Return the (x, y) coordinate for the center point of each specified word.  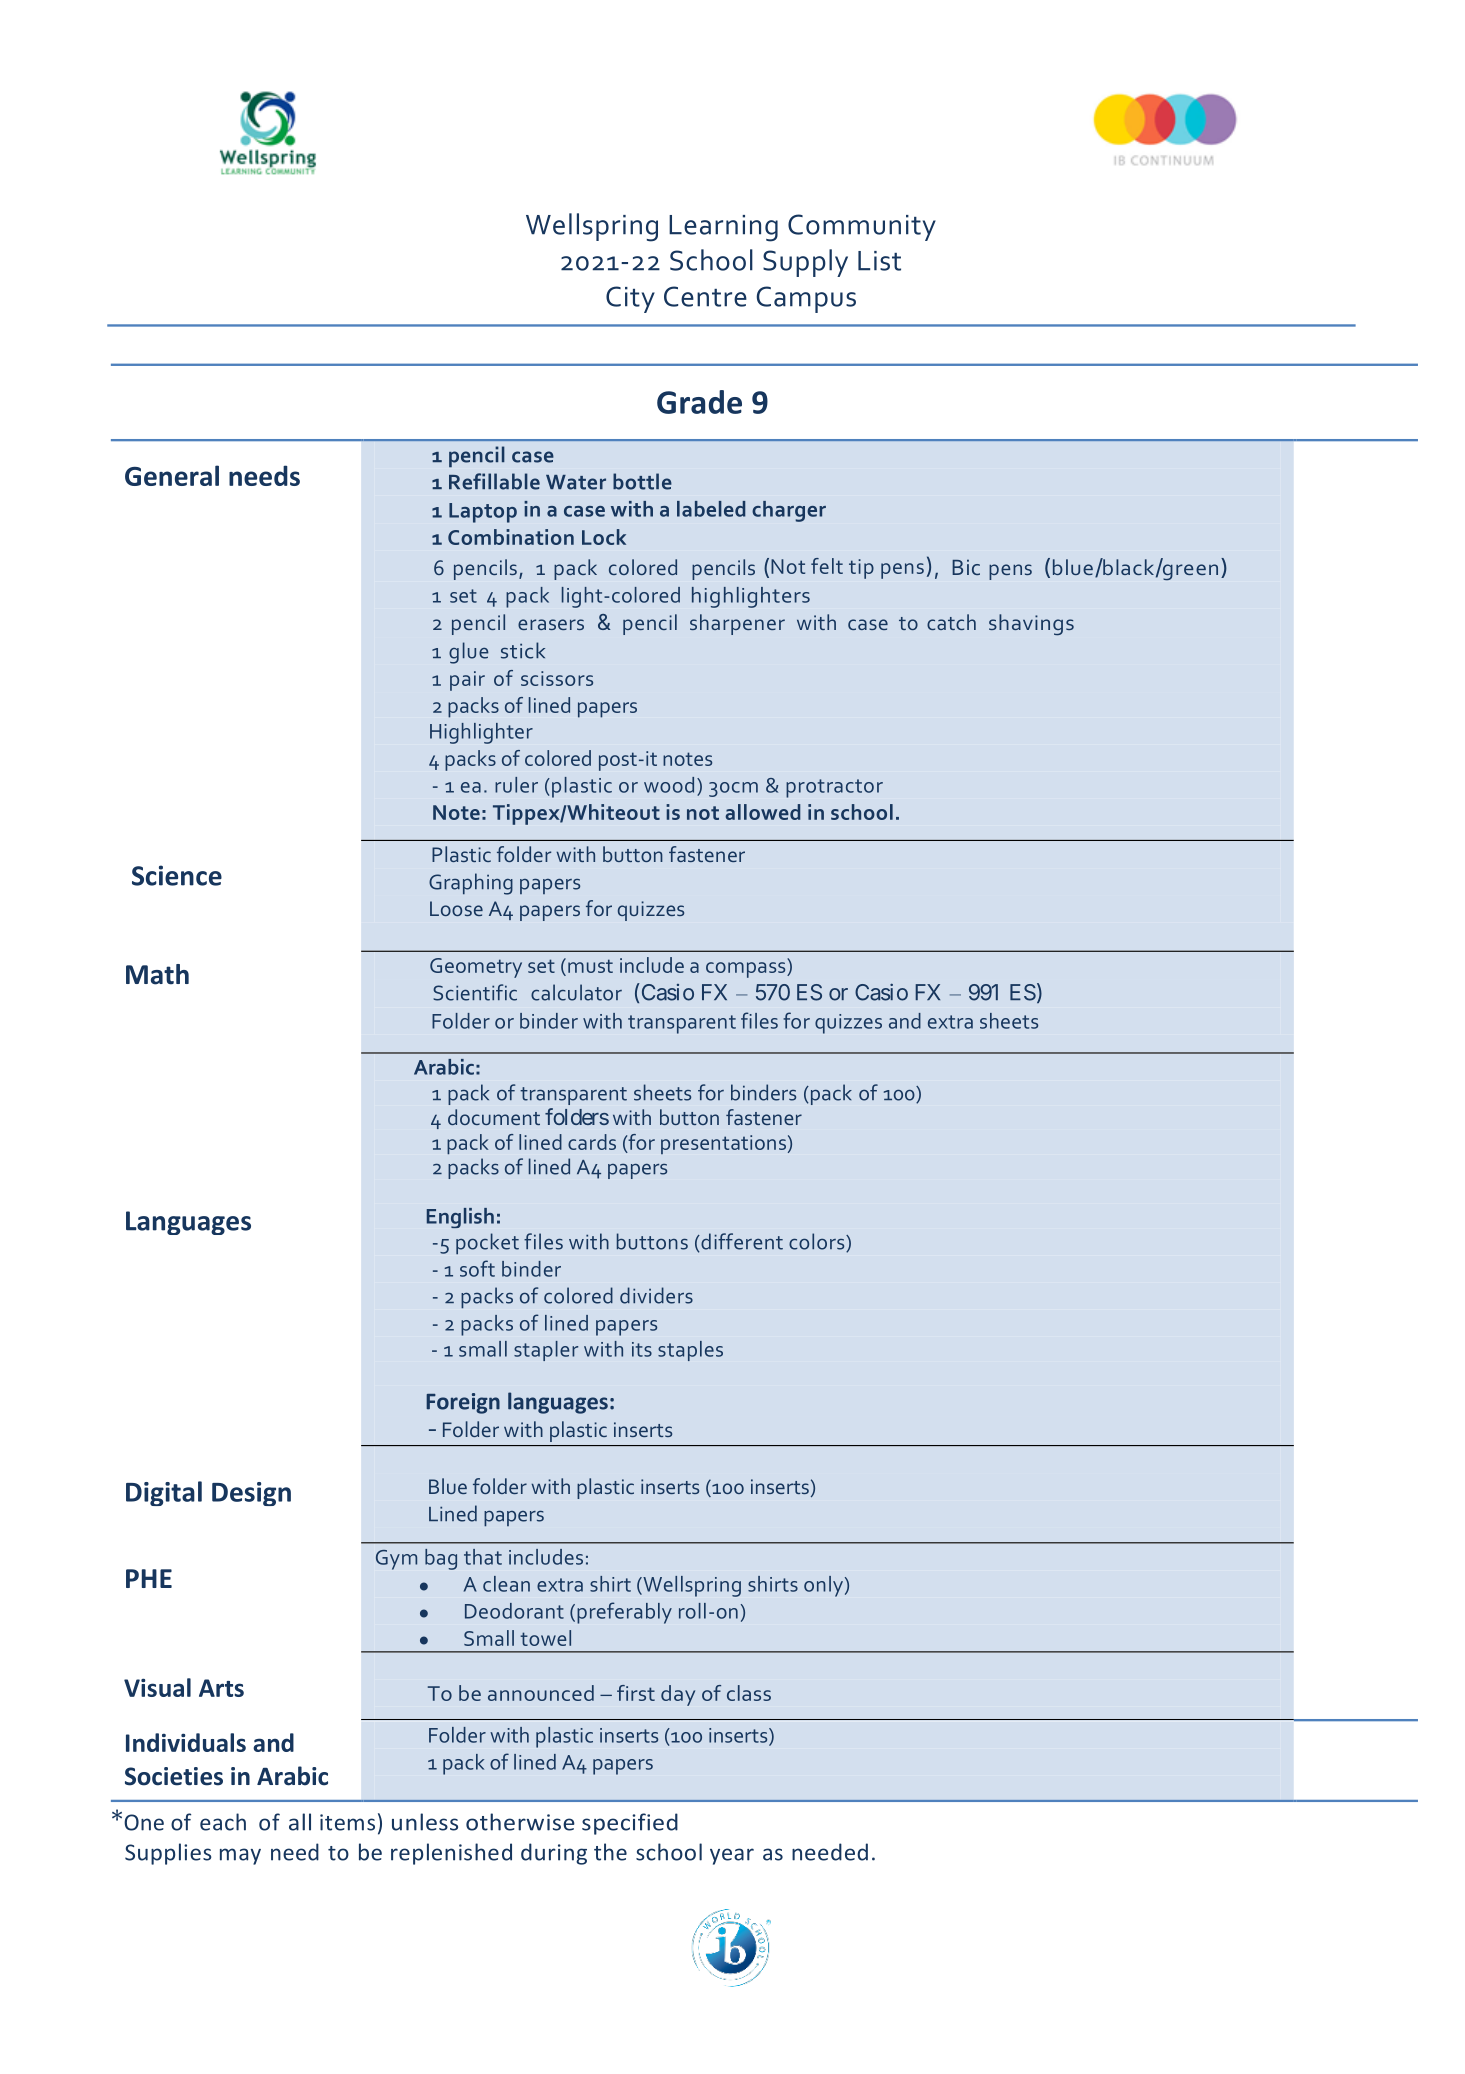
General (172, 475)
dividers (656, 1295)
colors (818, 1242)
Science (177, 875)
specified (630, 1824)
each (223, 1822)
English (460, 1218)
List (879, 261)
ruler (516, 785)
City (630, 299)
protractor (834, 788)
